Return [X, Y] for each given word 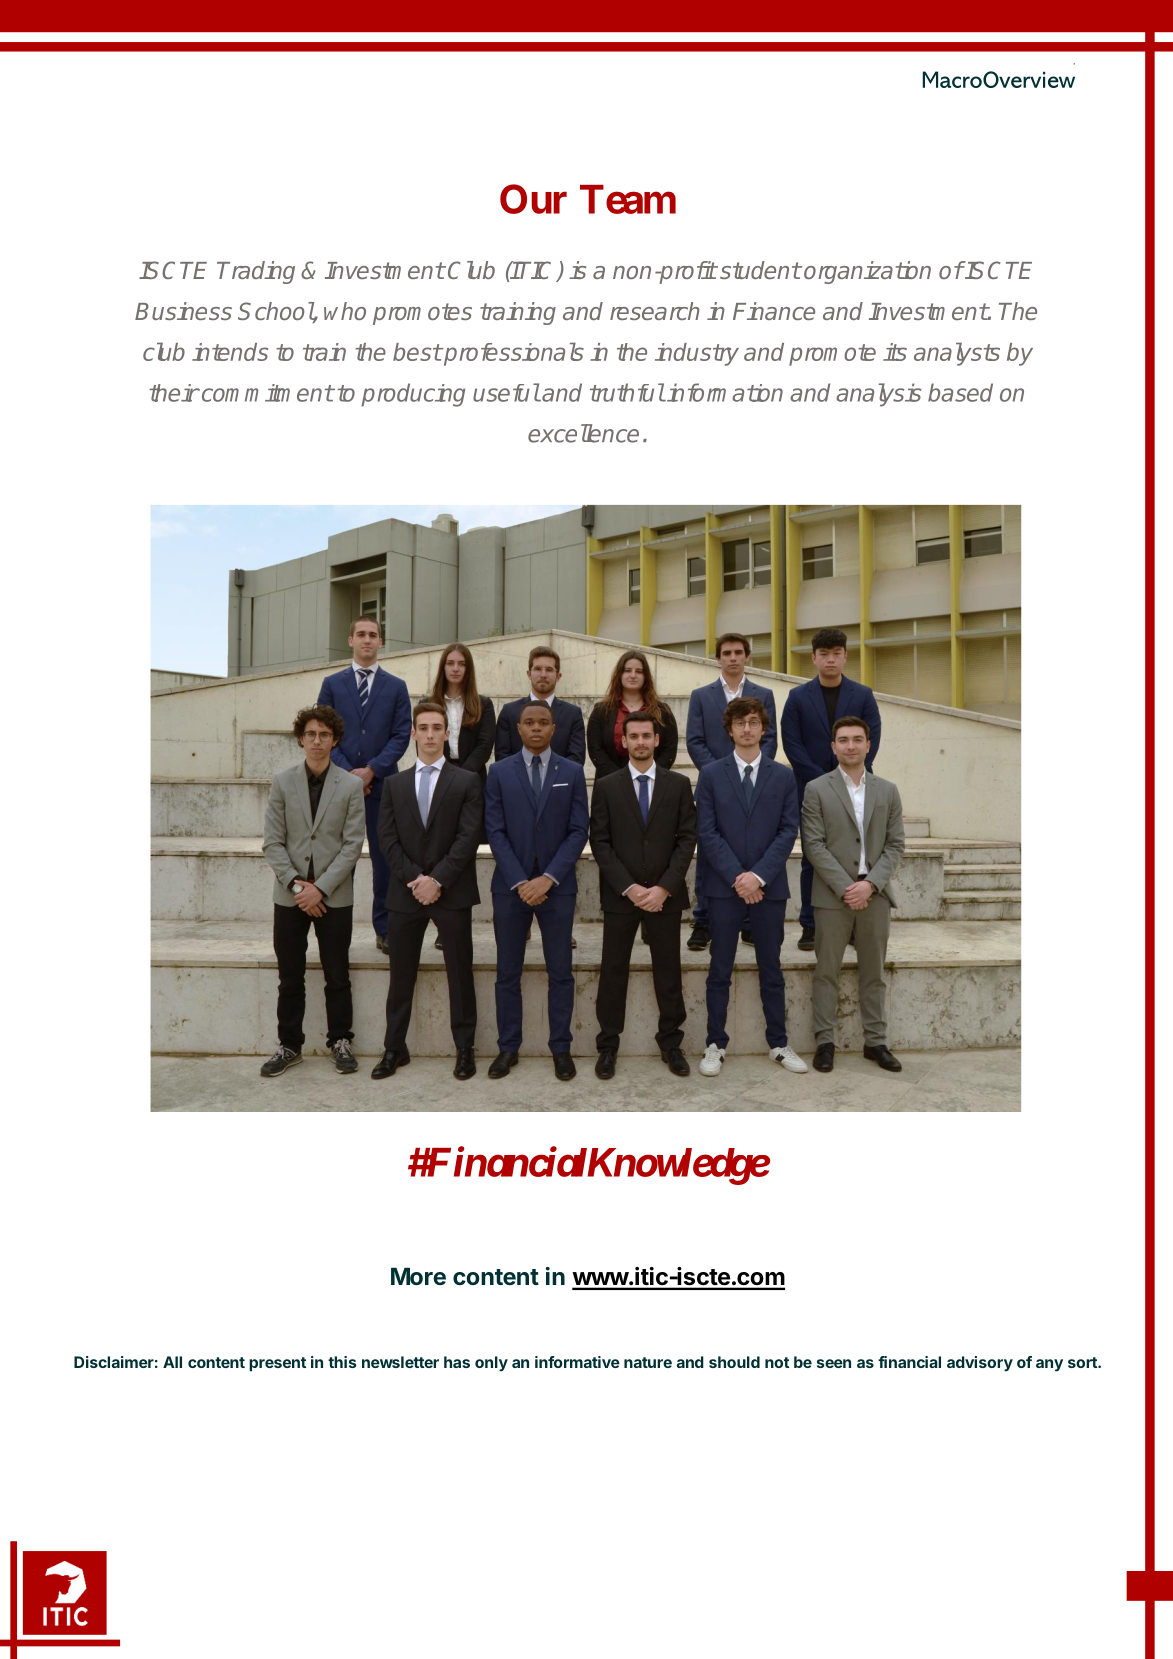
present [277, 1364]
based [960, 392]
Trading [256, 272]
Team [628, 199]
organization [866, 272]
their [174, 393]
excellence [583, 433]
